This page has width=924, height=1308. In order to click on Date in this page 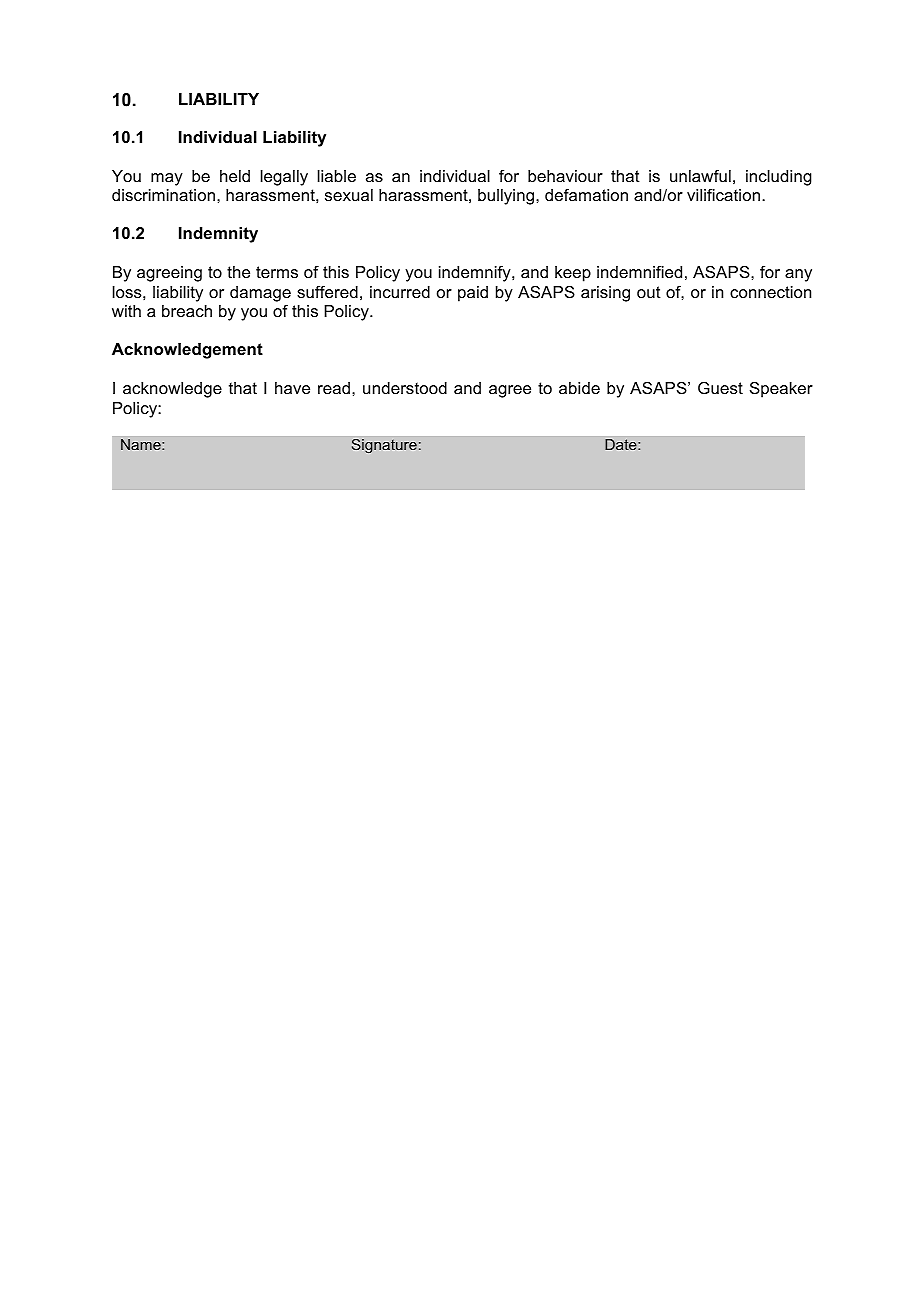, I will do `click(622, 444)`.
